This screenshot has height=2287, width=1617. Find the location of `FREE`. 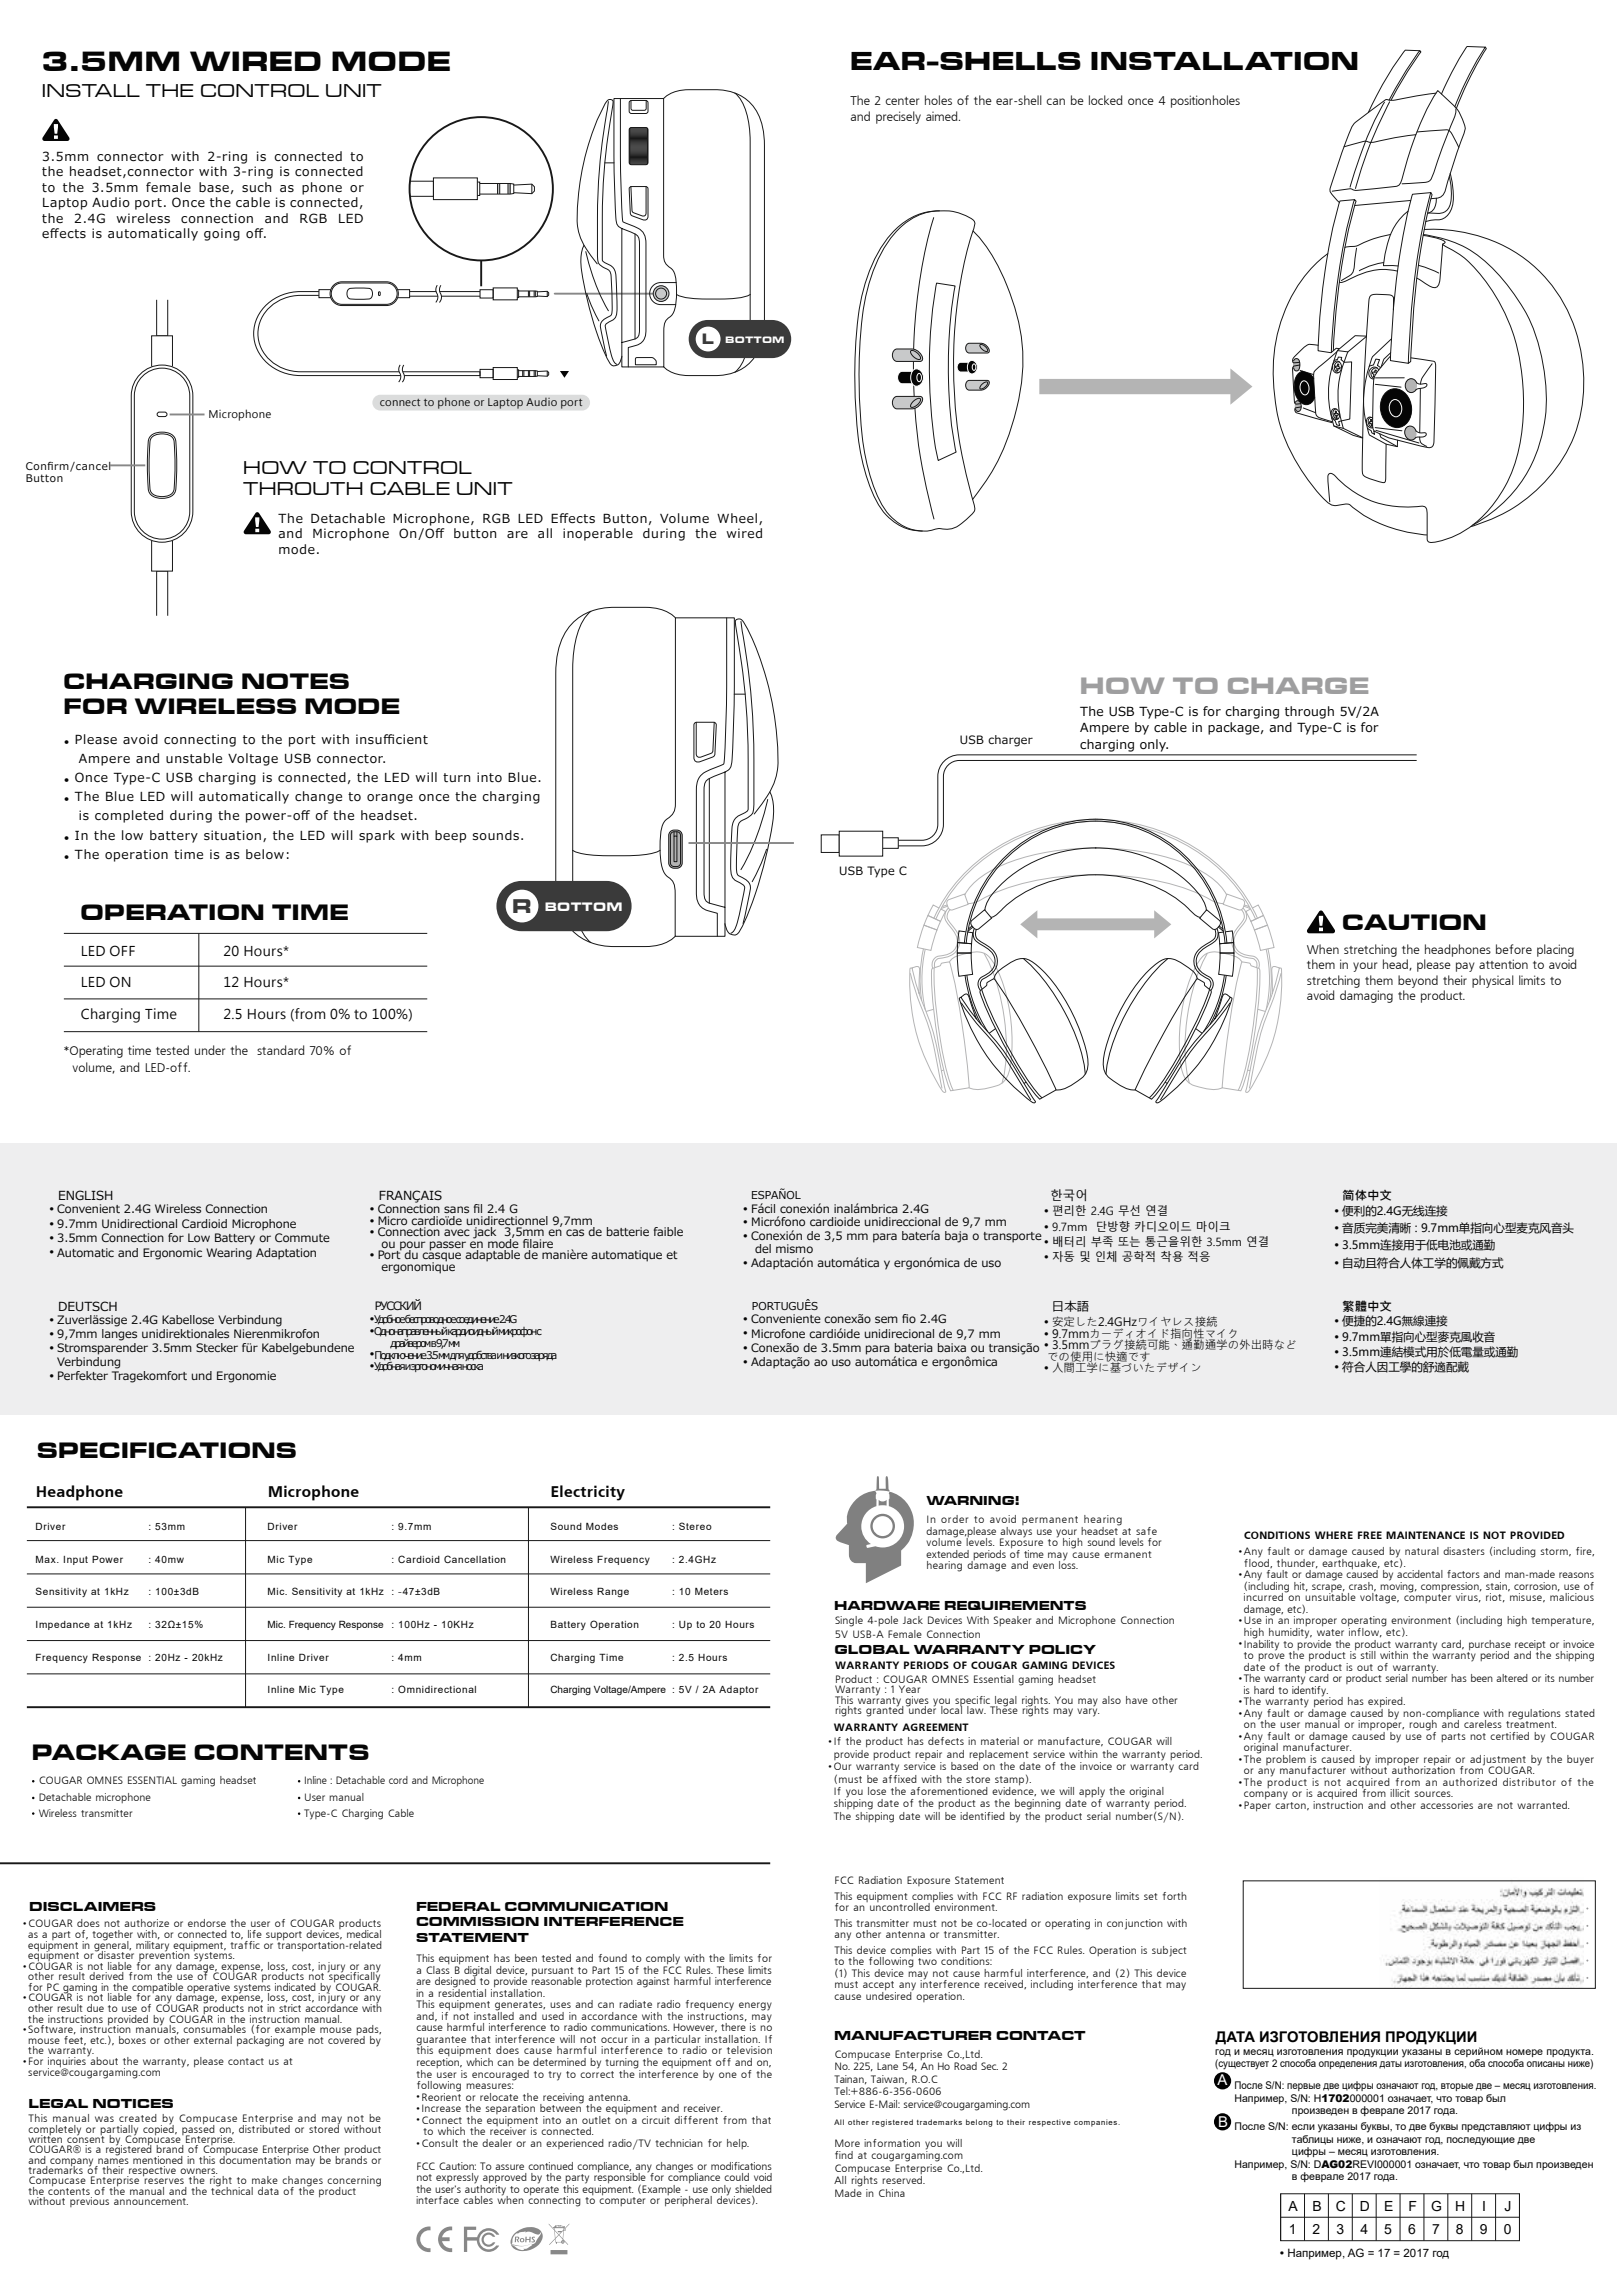

FREE is located at coordinates (1370, 1535).
